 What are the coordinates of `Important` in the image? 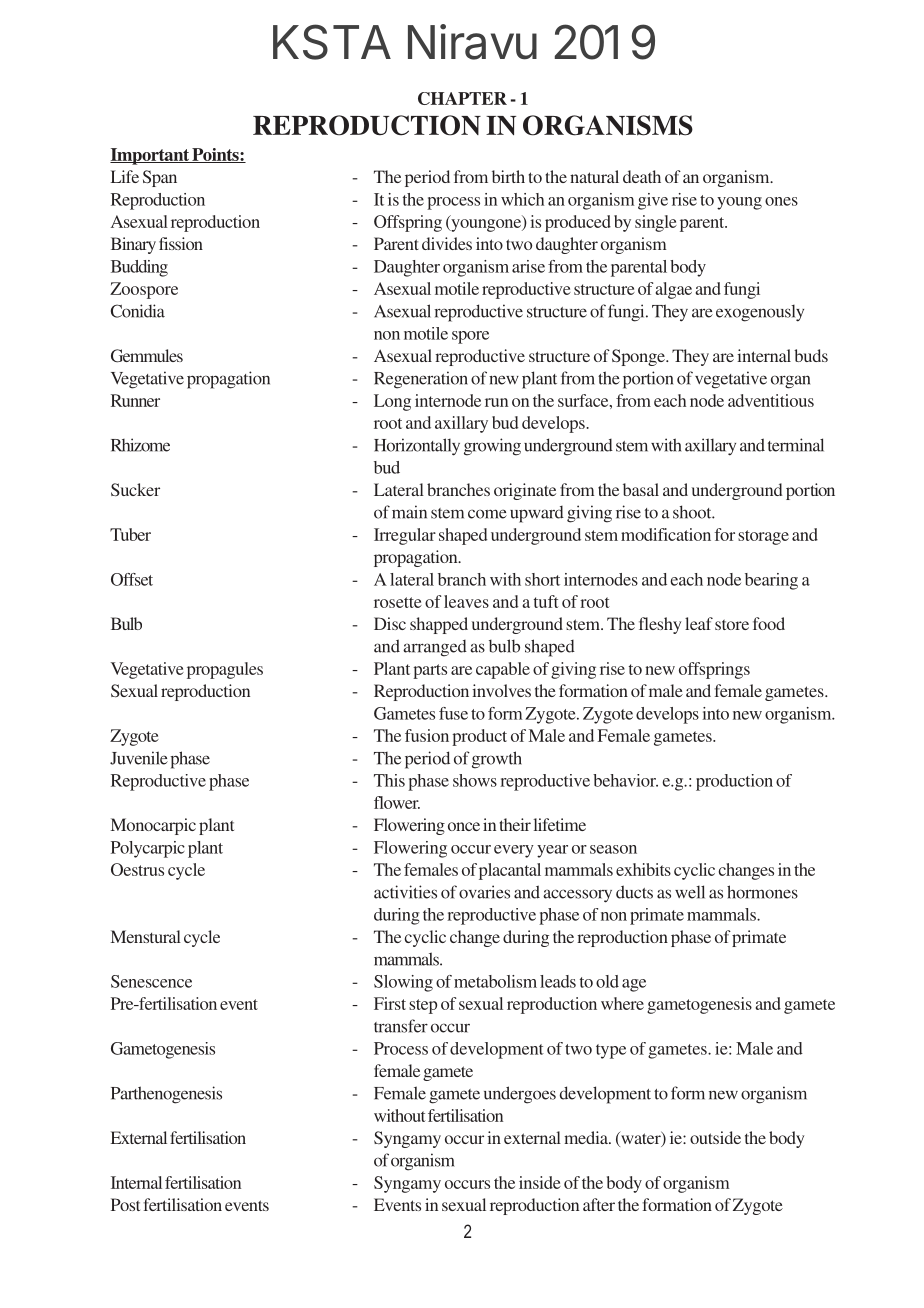 It's located at (150, 156).
